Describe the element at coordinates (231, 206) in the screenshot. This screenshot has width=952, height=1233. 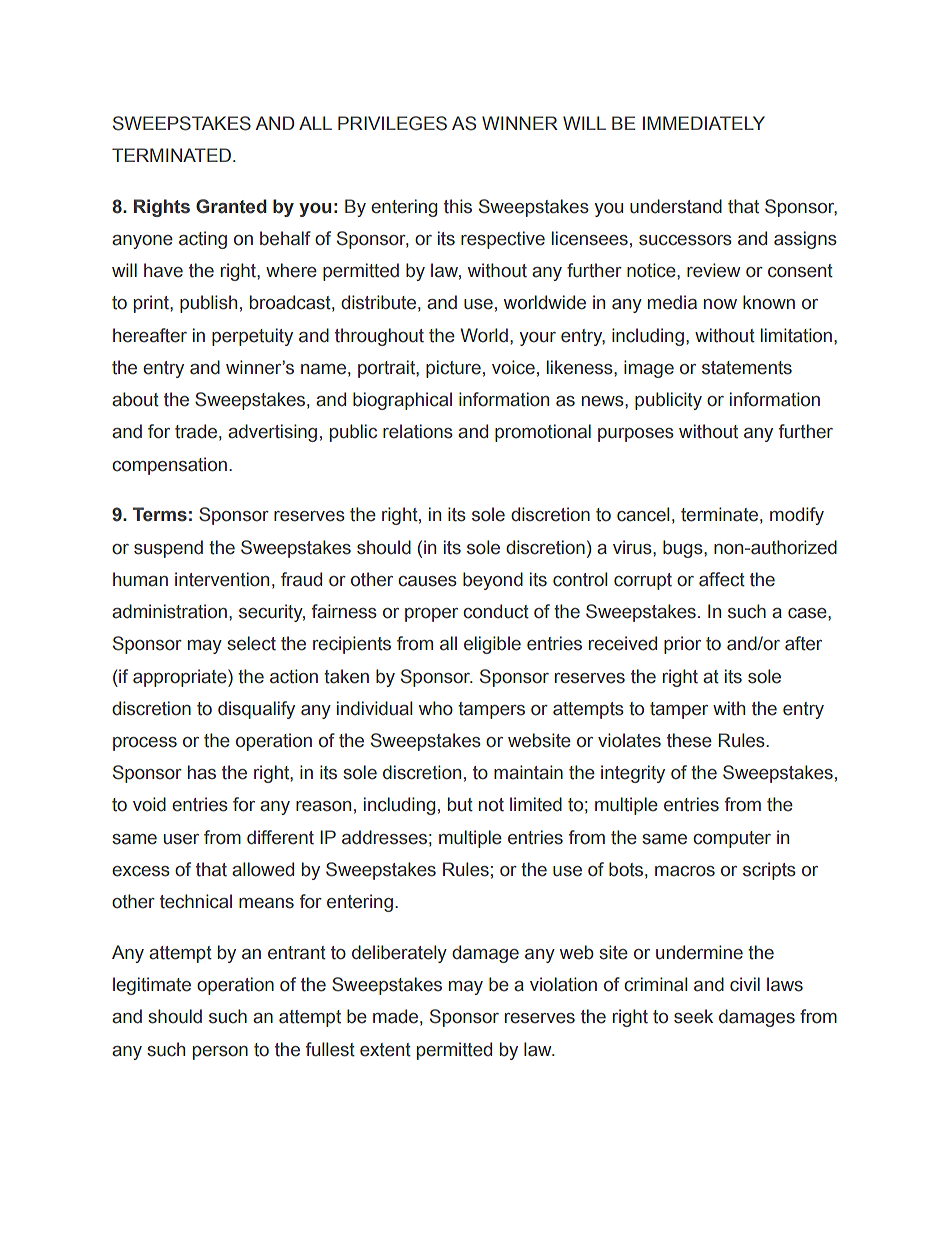
I see `Granted` at that location.
